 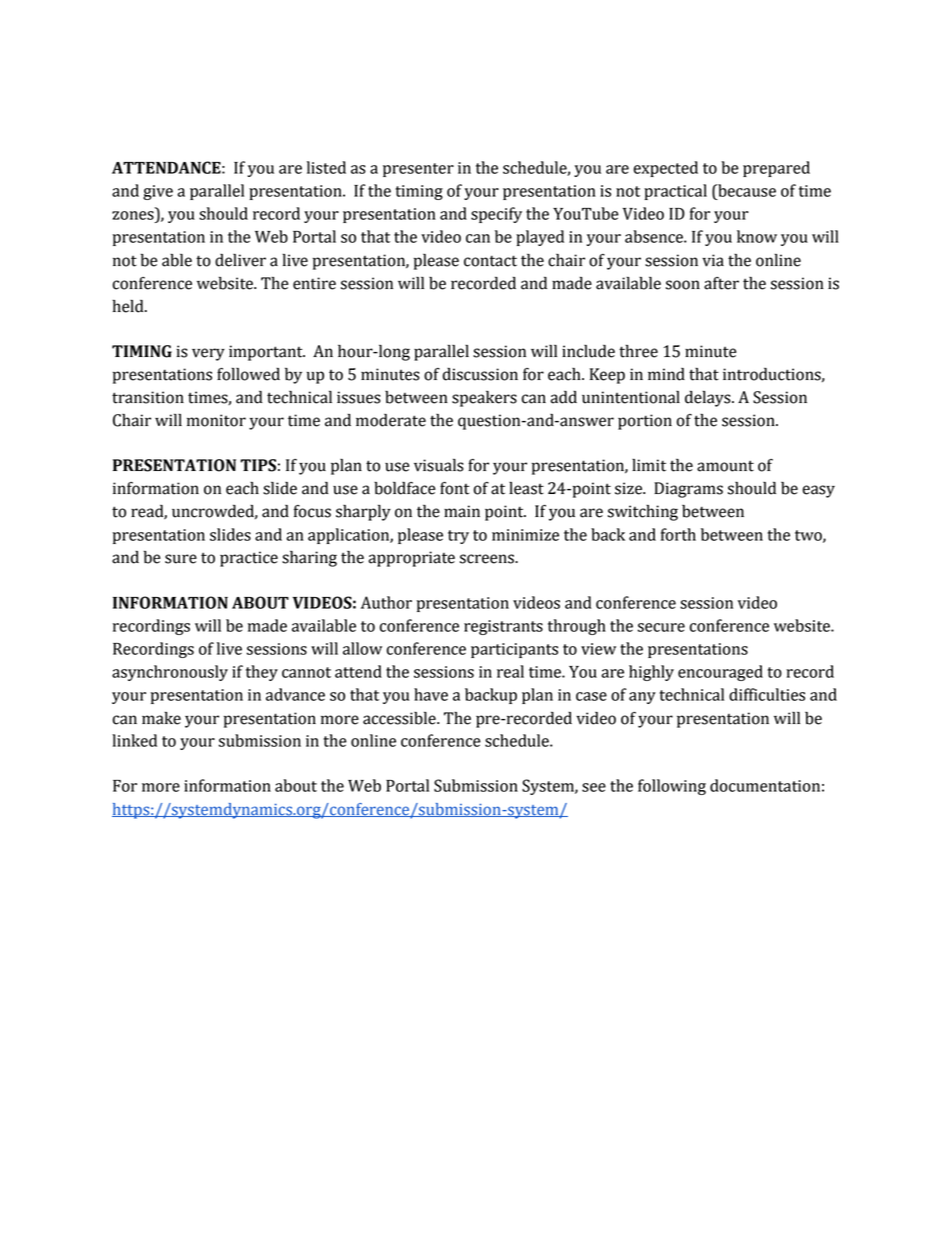 What do you see at coordinates (312, 511) in the document?
I see `focus` at bounding box center [312, 511].
